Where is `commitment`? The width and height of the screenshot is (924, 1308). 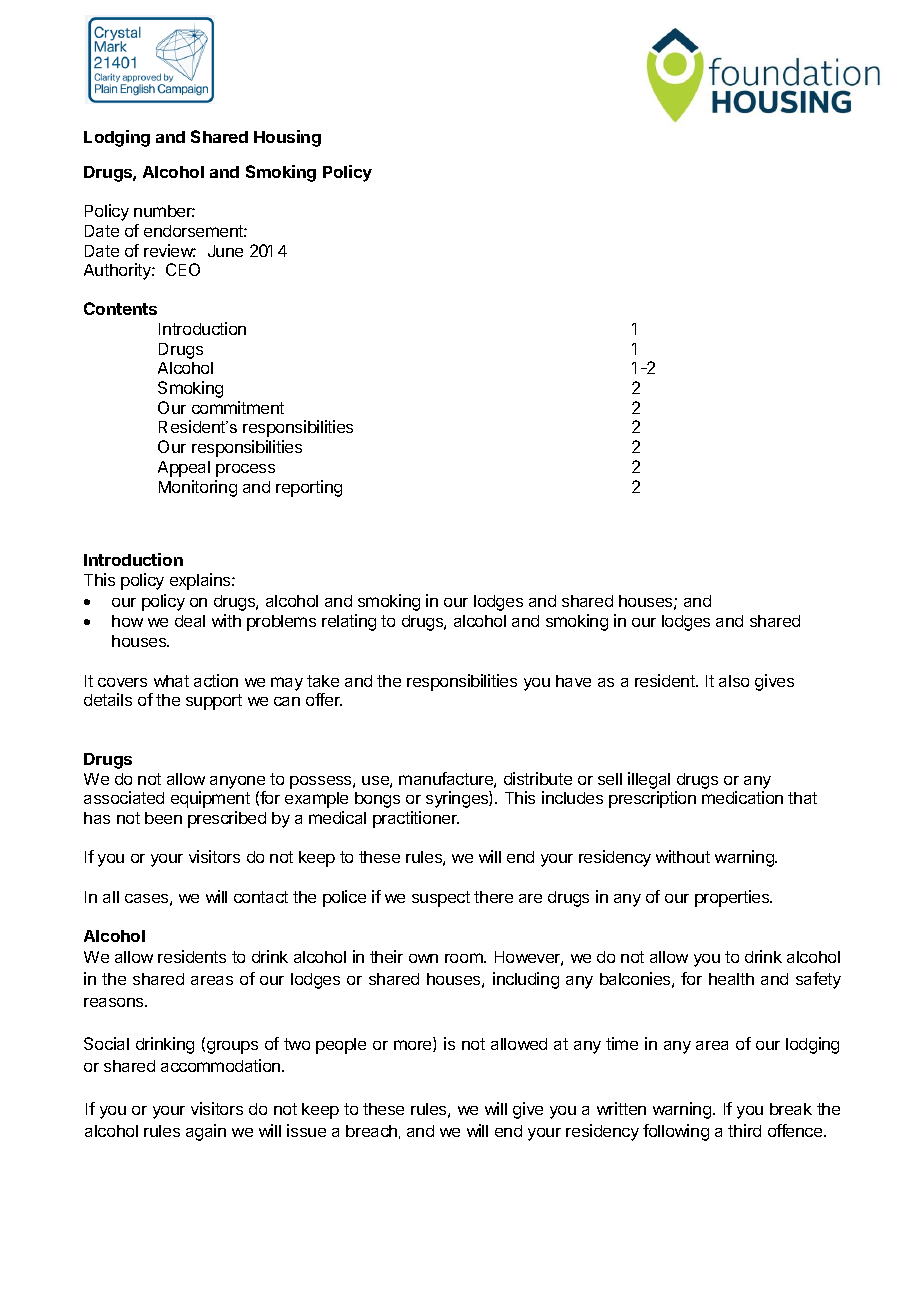
commitment is located at coordinates (238, 407).
